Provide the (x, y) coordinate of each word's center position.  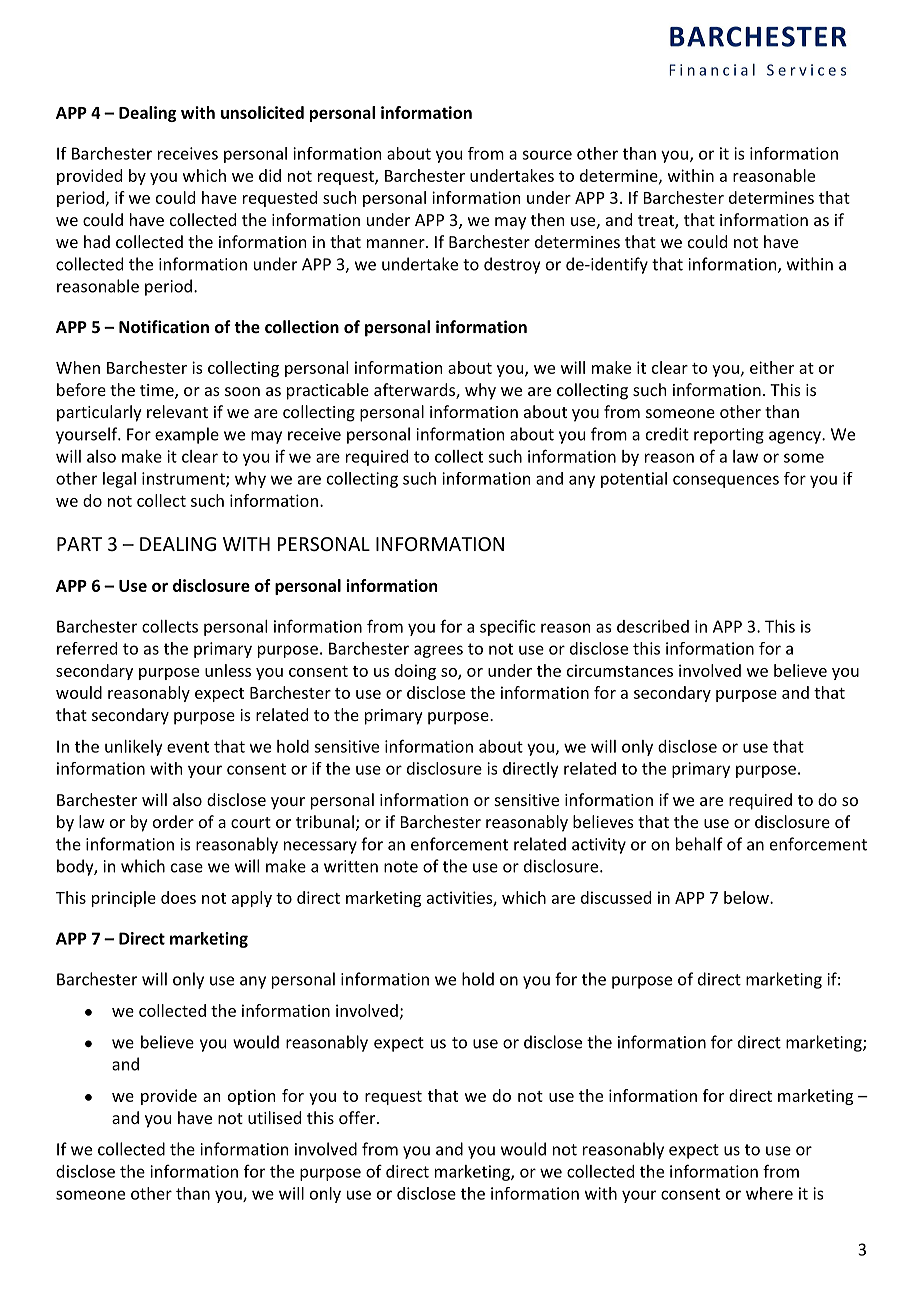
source (547, 155)
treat (657, 222)
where (769, 1193)
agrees (438, 651)
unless (228, 670)
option (251, 1097)
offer (357, 1117)
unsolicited (262, 112)
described (653, 626)
